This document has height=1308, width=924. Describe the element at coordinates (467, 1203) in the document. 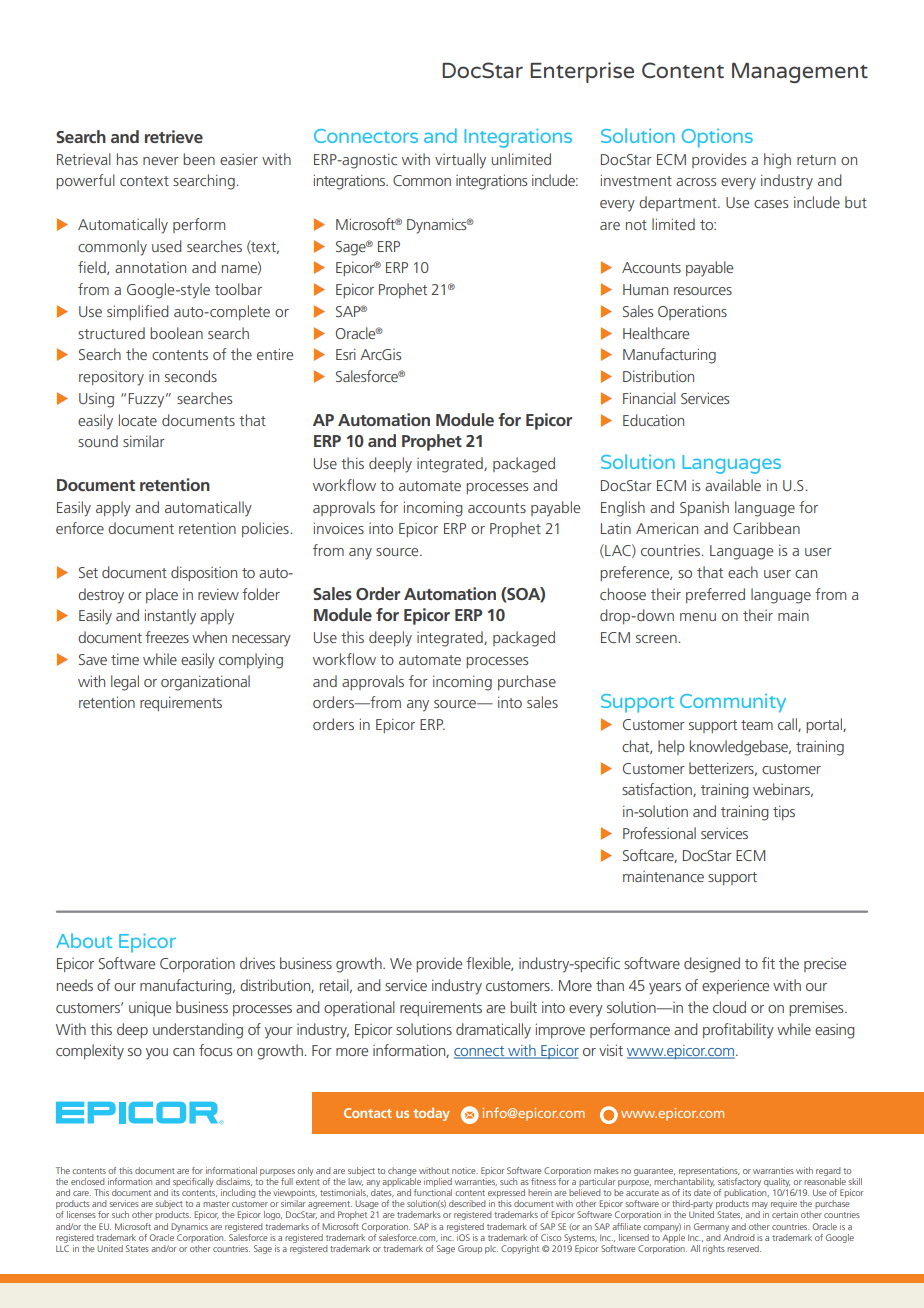

I see `described` at that location.
